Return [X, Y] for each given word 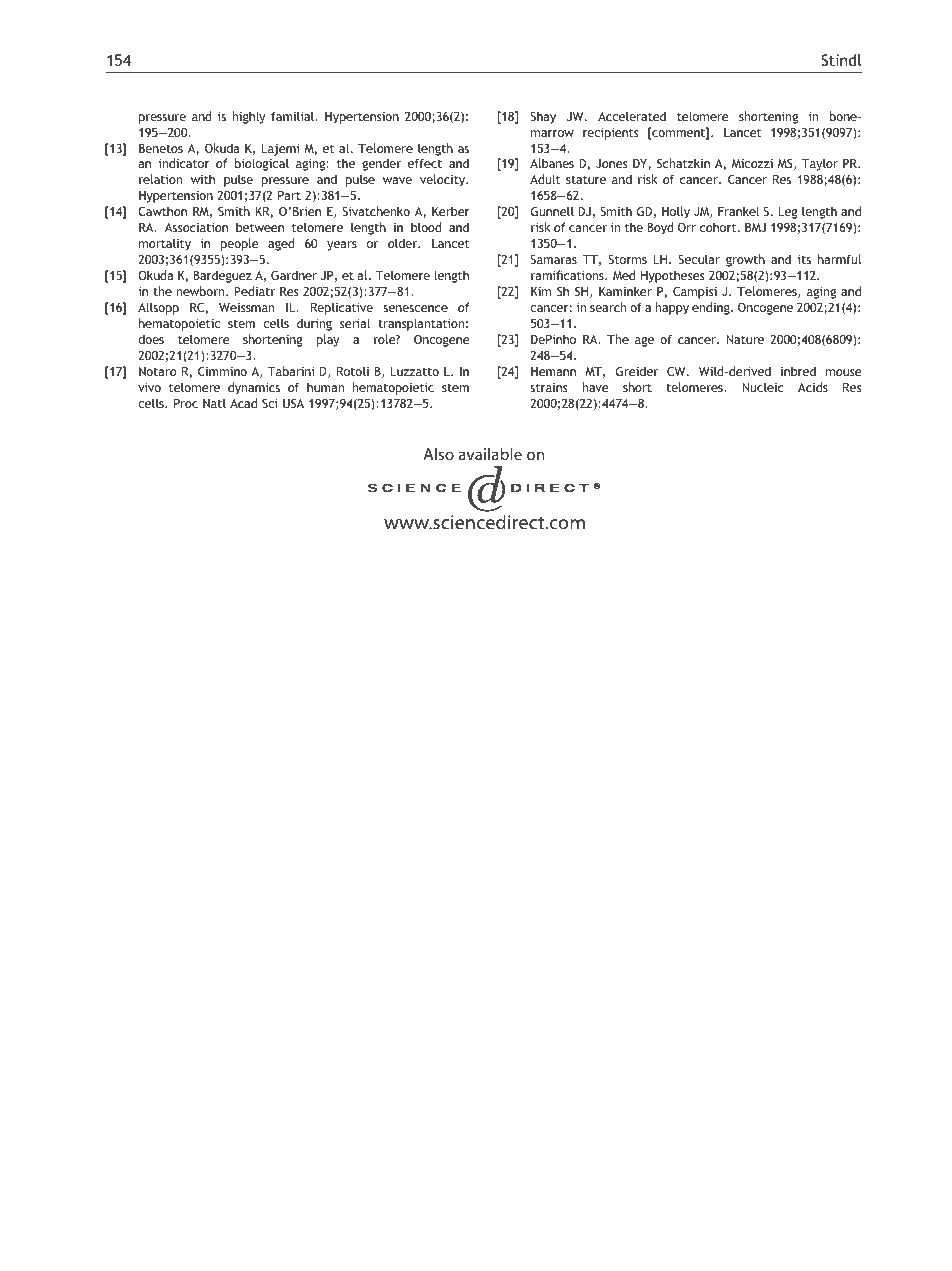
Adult [545, 179]
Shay [543, 117]
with [203, 179]
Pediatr [254, 291]
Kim [541, 291]
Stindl [841, 60]
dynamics [254, 388]
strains [548, 387]
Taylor [820, 164]
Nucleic [763, 387]
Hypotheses [672, 276]
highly [249, 117]
